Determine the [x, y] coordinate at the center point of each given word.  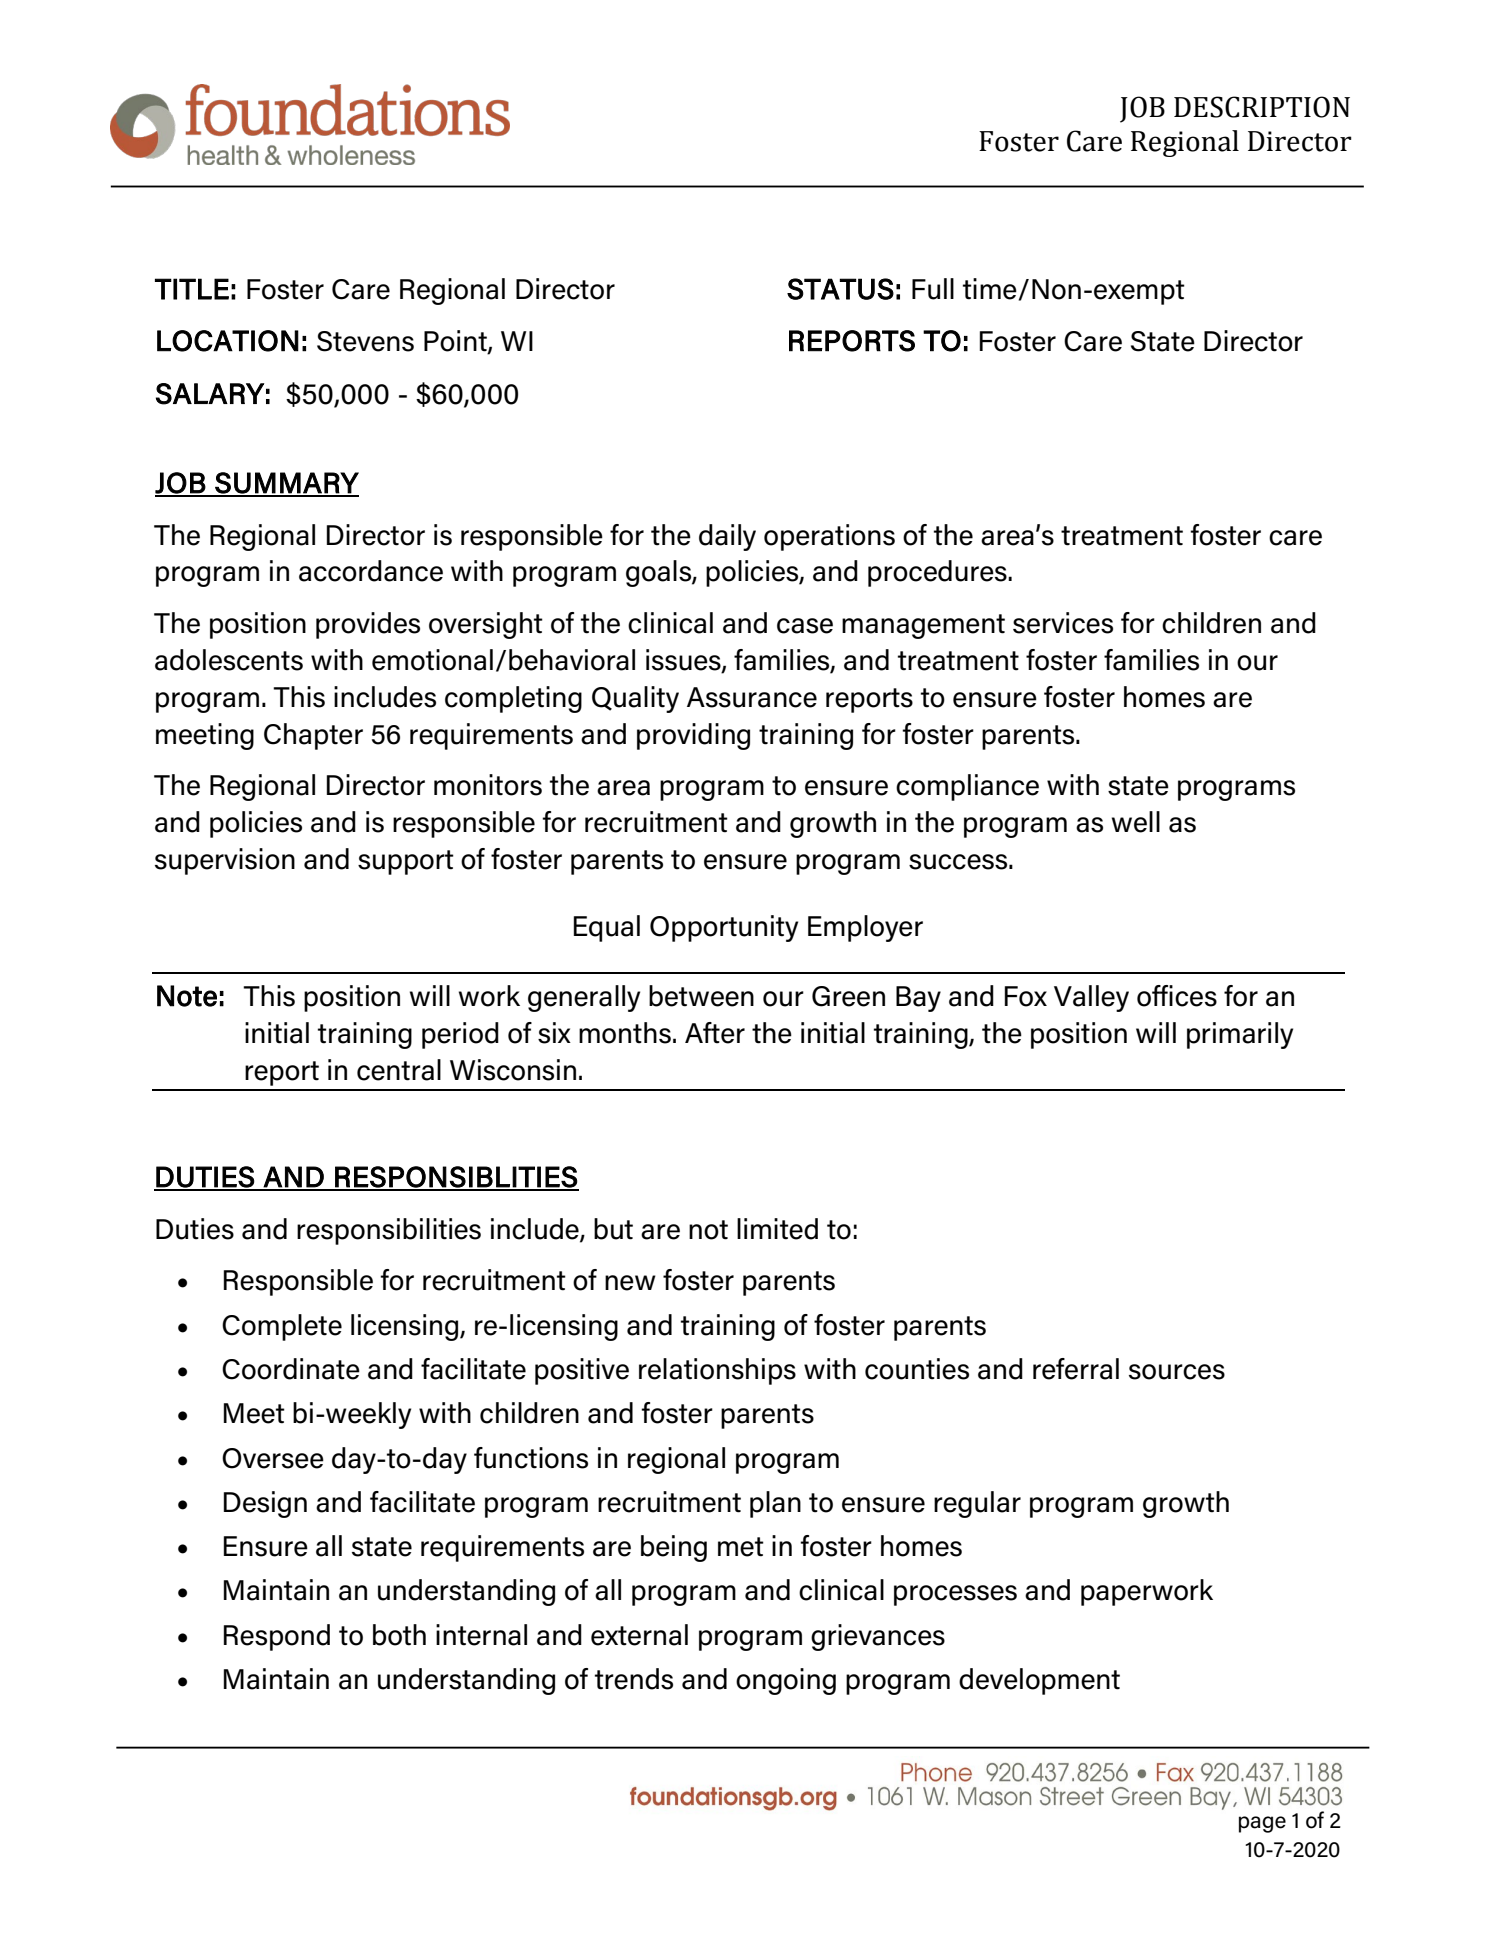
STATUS [840, 289]
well [1136, 822]
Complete [282, 1327]
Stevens [365, 341]
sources [1177, 1372]
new [630, 1283]
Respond [277, 1637]
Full [933, 289]
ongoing [786, 1681]
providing [693, 736]
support [406, 862]
